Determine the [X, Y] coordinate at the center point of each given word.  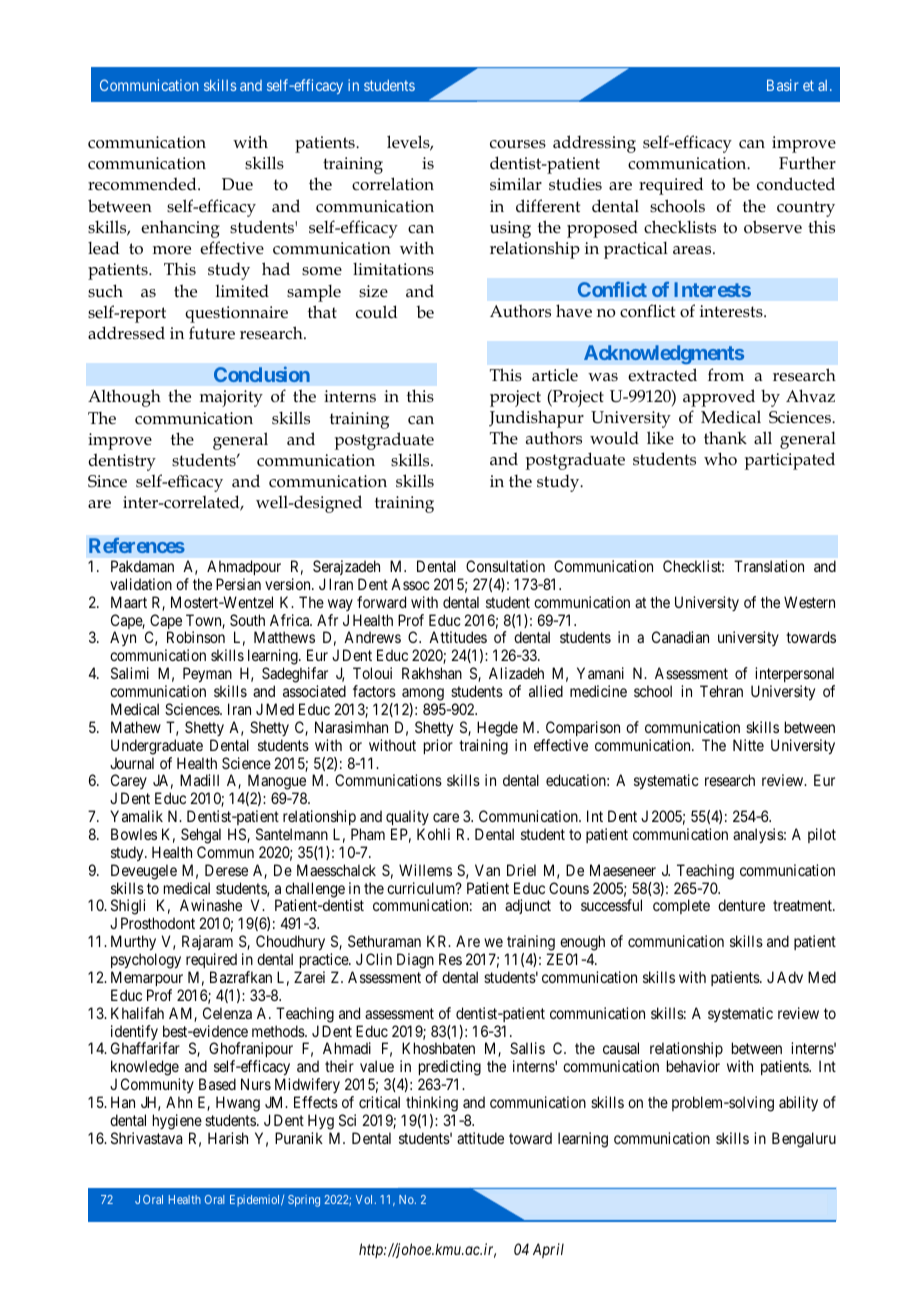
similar [516, 184]
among [423, 694]
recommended [143, 184]
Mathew [136, 727]
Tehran [721, 691]
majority [231, 398]
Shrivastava [146, 1138]
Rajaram [207, 944]
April [548, 1250]
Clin [379, 959]
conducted [796, 184]
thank [725, 437]
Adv [790, 977]
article [555, 374]
